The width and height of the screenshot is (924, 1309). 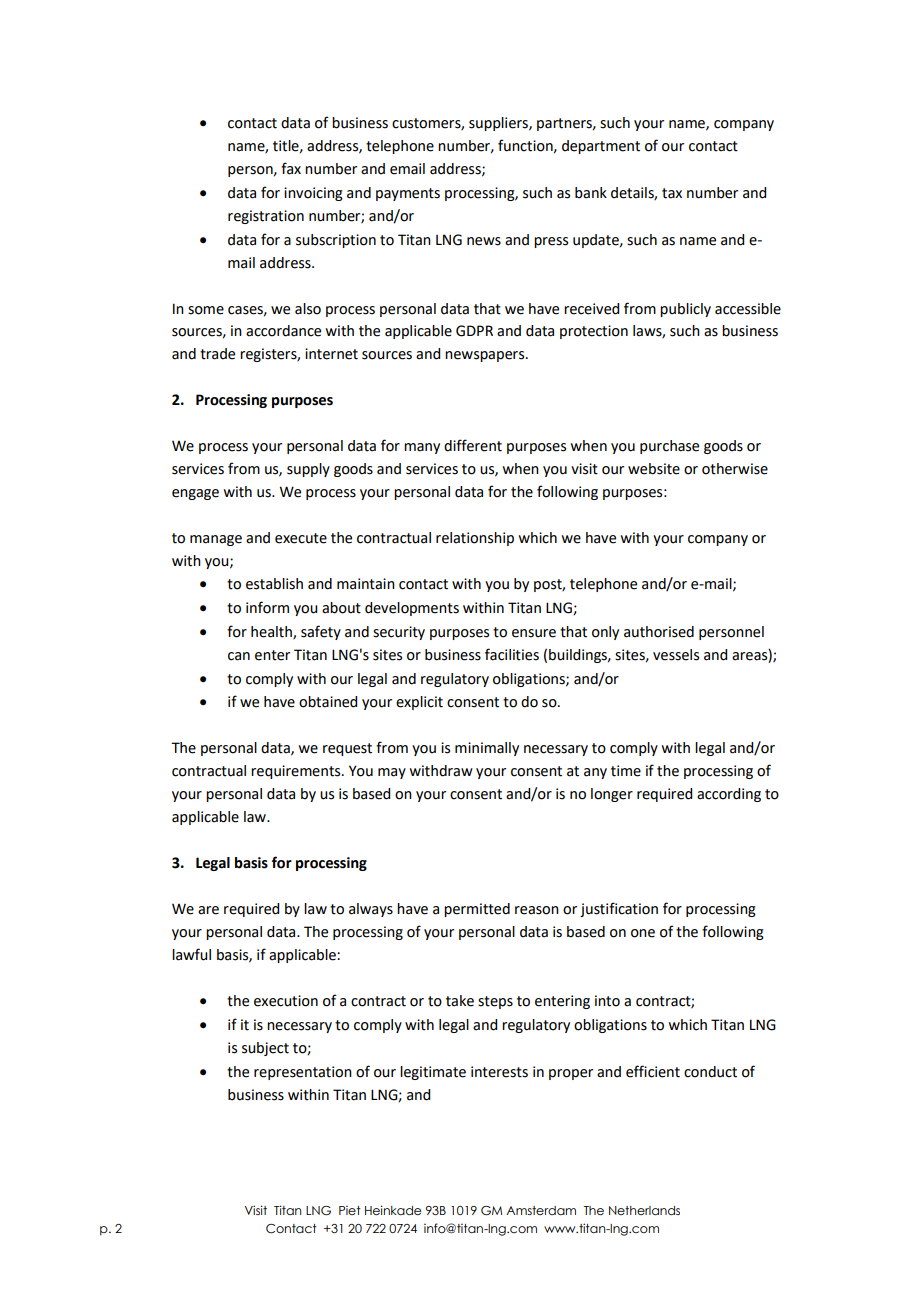 What do you see at coordinates (239, 656) in the screenshot?
I see `can` at bounding box center [239, 656].
